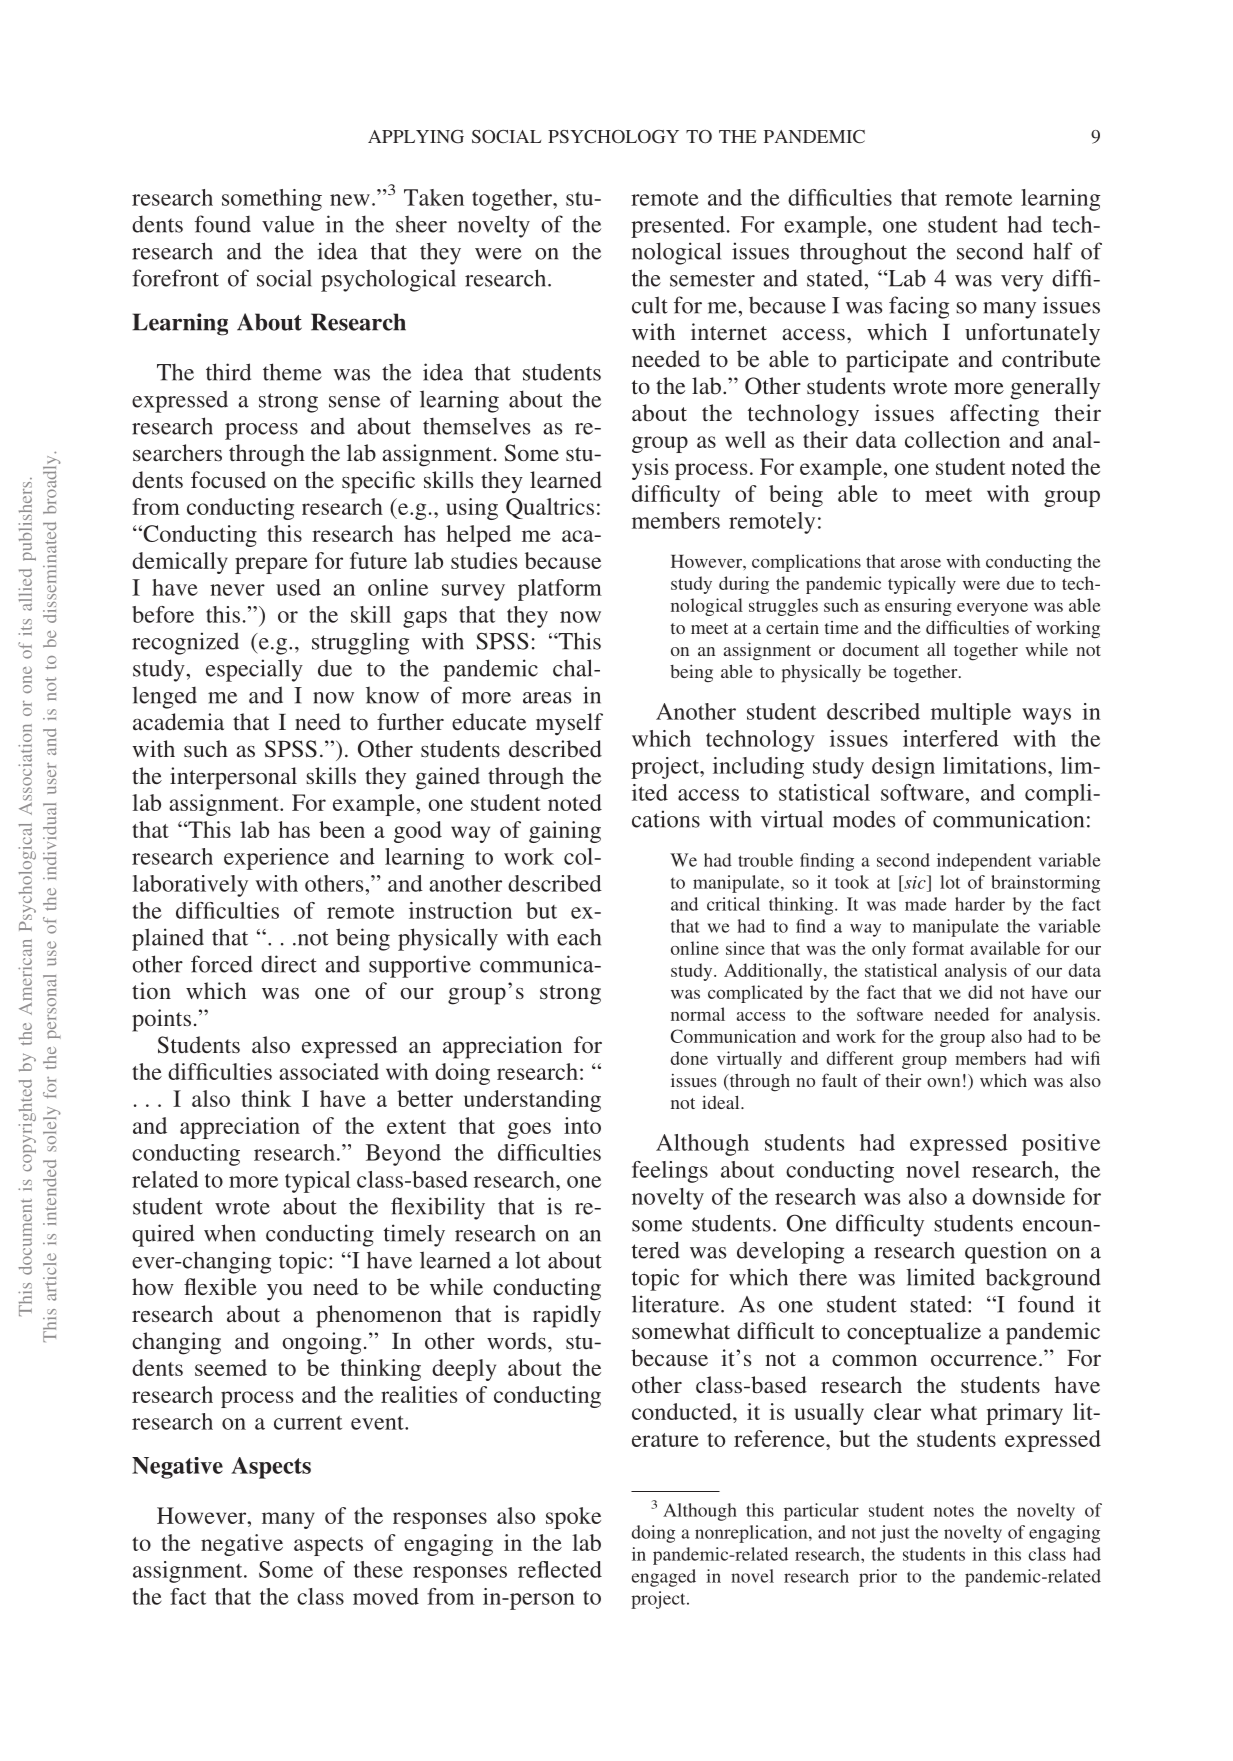 Image resolution: width=1233 pixels, height=1761 pixels. I want to click on feelings, so click(670, 1172).
